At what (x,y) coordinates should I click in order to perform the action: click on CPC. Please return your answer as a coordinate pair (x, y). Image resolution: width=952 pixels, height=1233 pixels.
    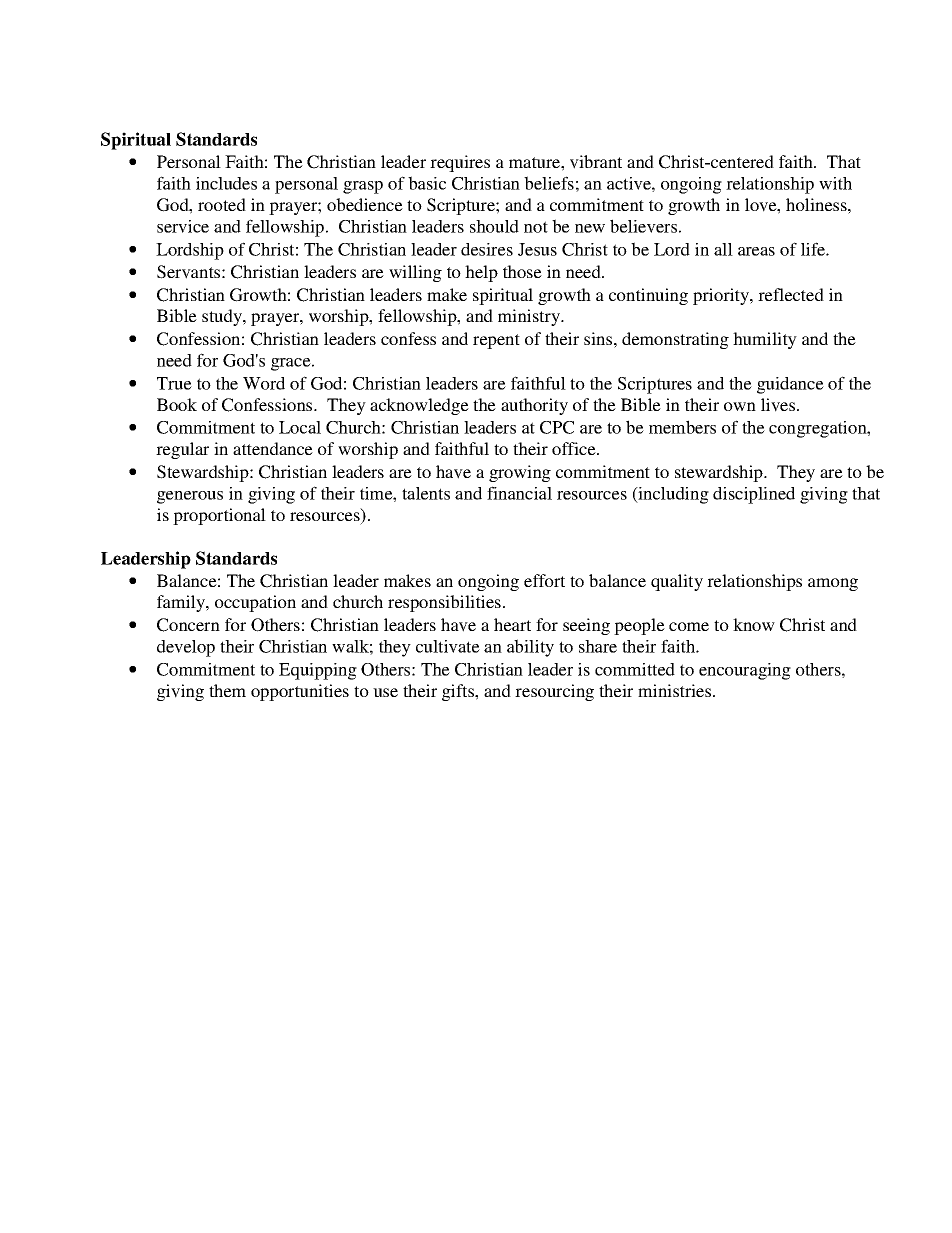
    Looking at the image, I should click on (557, 427).
